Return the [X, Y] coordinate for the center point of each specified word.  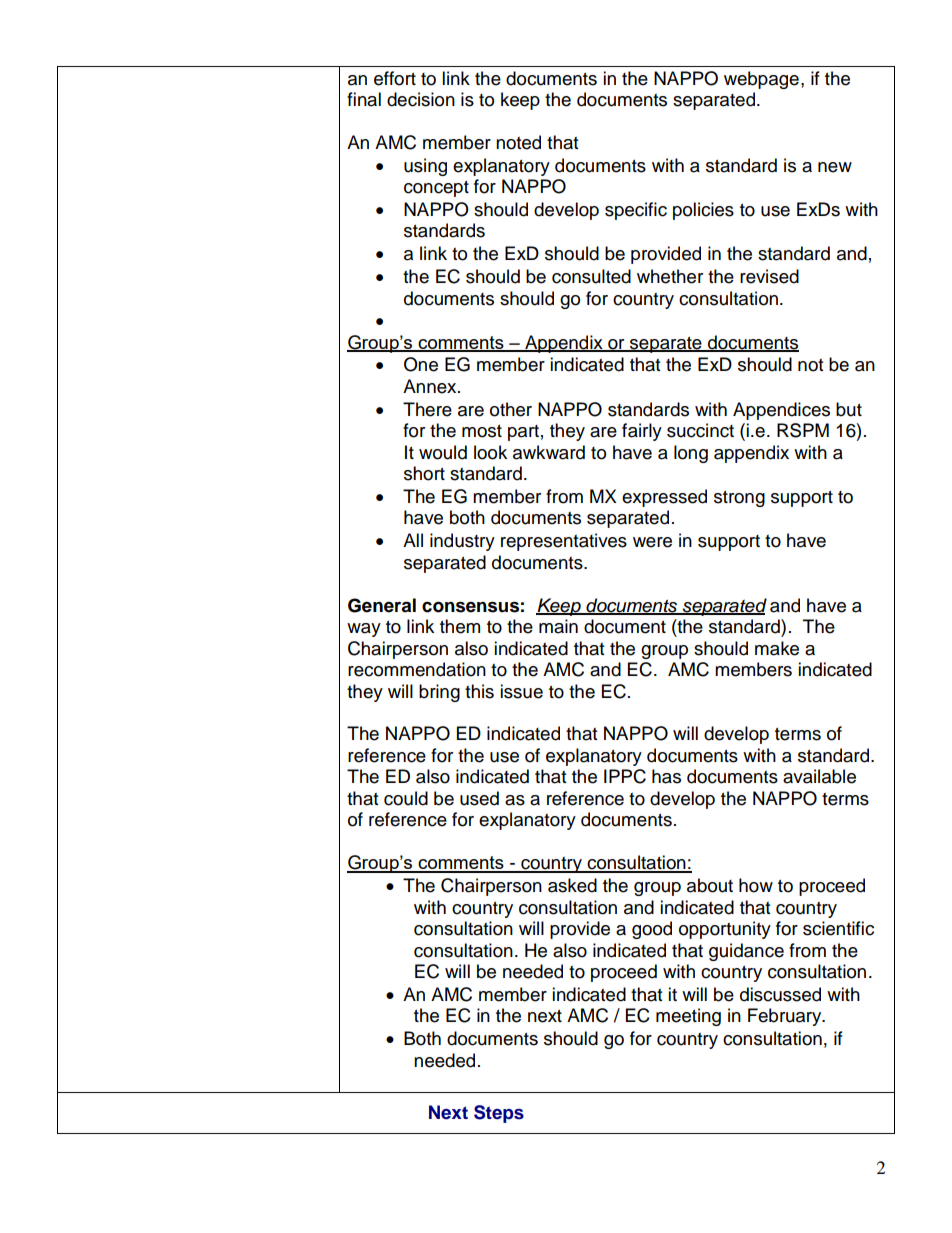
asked [572, 885]
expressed [664, 498]
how [756, 885]
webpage [761, 80]
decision [421, 99]
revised [769, 276]
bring [439, 693]
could [406, 798]
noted [518, 142]
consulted [591, 276]
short [424, 473]
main [558, 626]
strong [739, 499]
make [777, 648]
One [421, 364]
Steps [499, 1114]
